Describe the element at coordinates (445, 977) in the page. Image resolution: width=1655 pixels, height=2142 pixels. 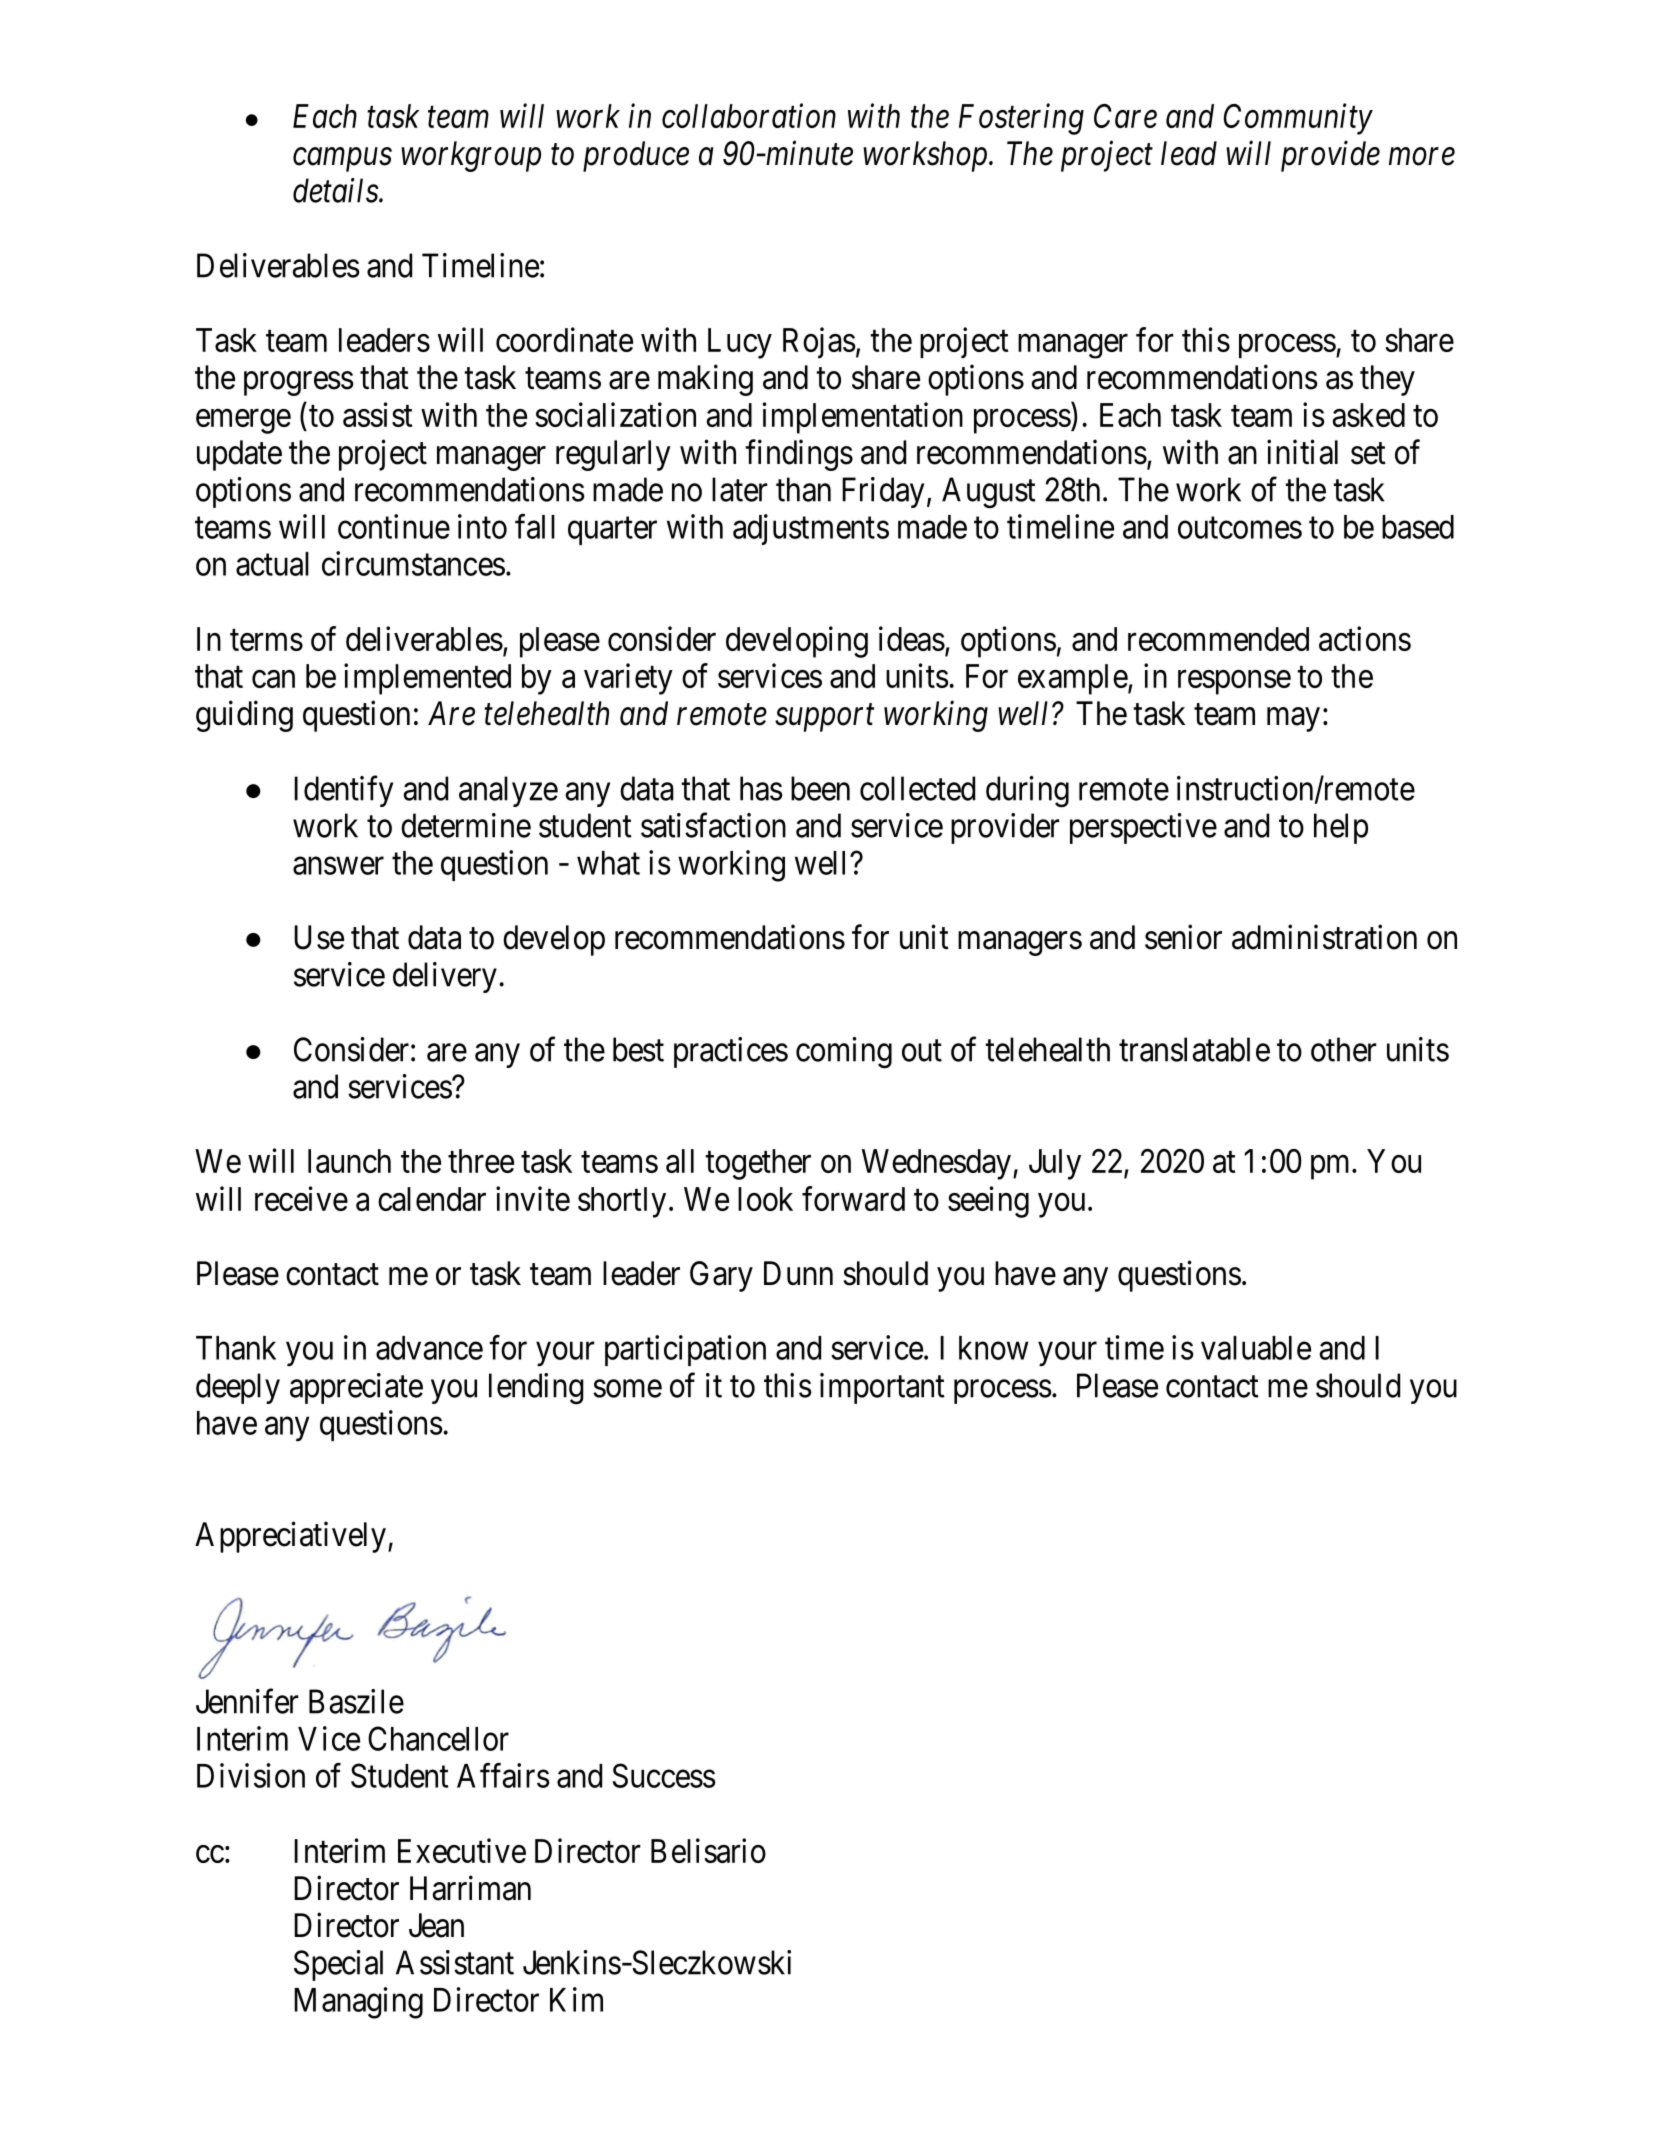
I see `delivery` at that location.
